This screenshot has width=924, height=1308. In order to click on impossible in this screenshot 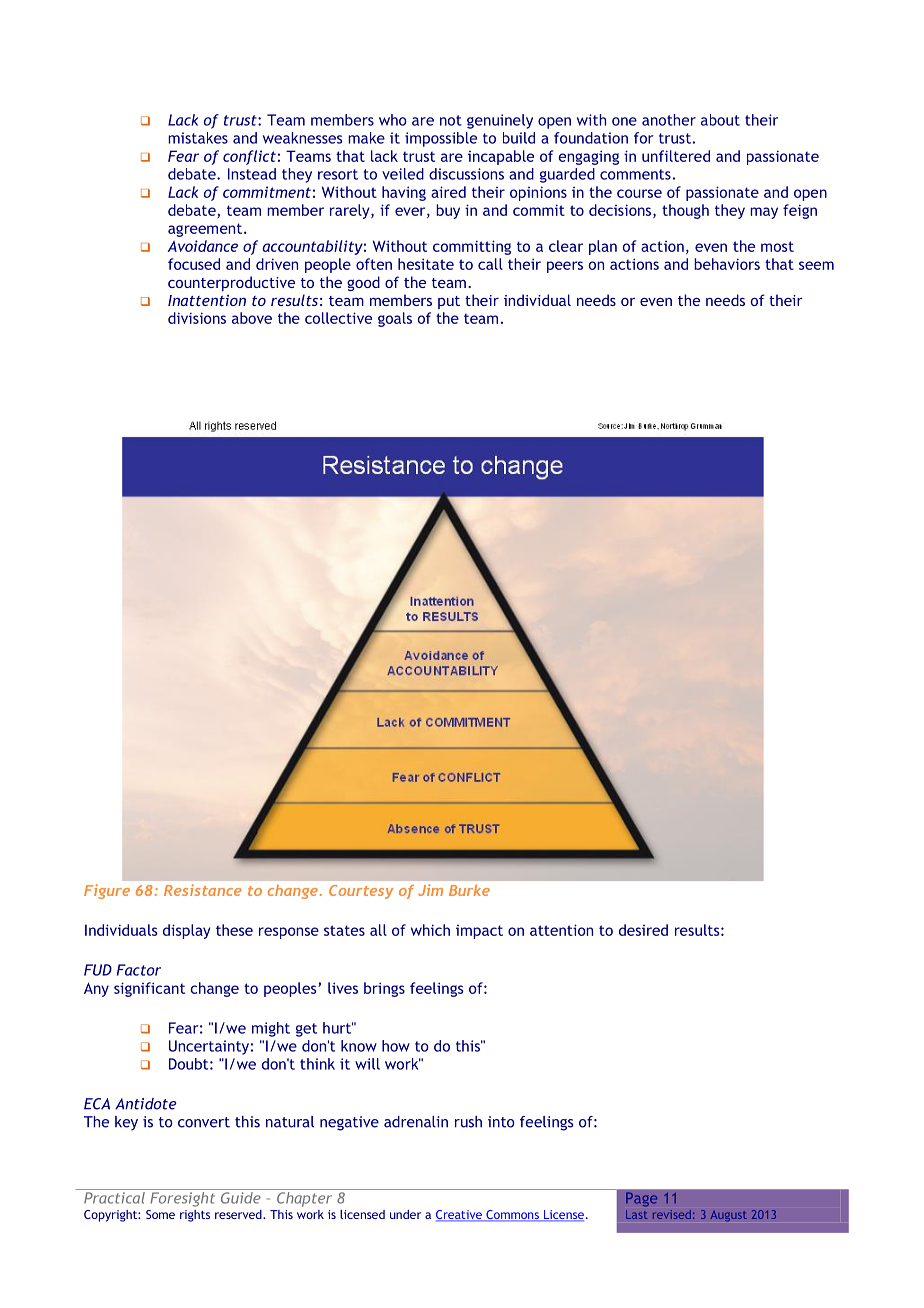, I will do `click(441, 139)`.
